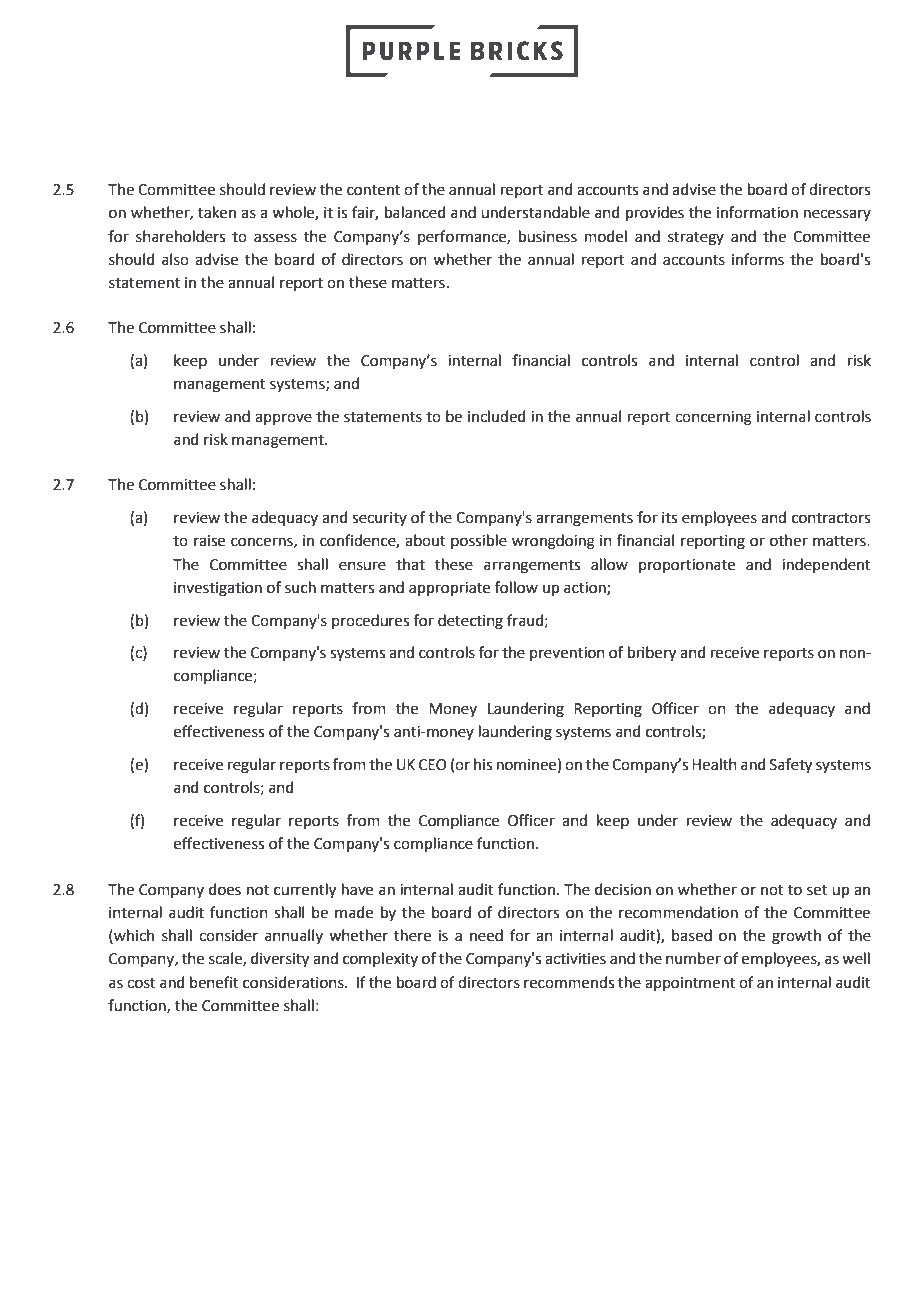 Image resolution: width=924 pixels, height=1307 pixels. What do you see at coordinates (370, 621) in the screenshot?
I see `procedures` at bounding box center [370, 621].
